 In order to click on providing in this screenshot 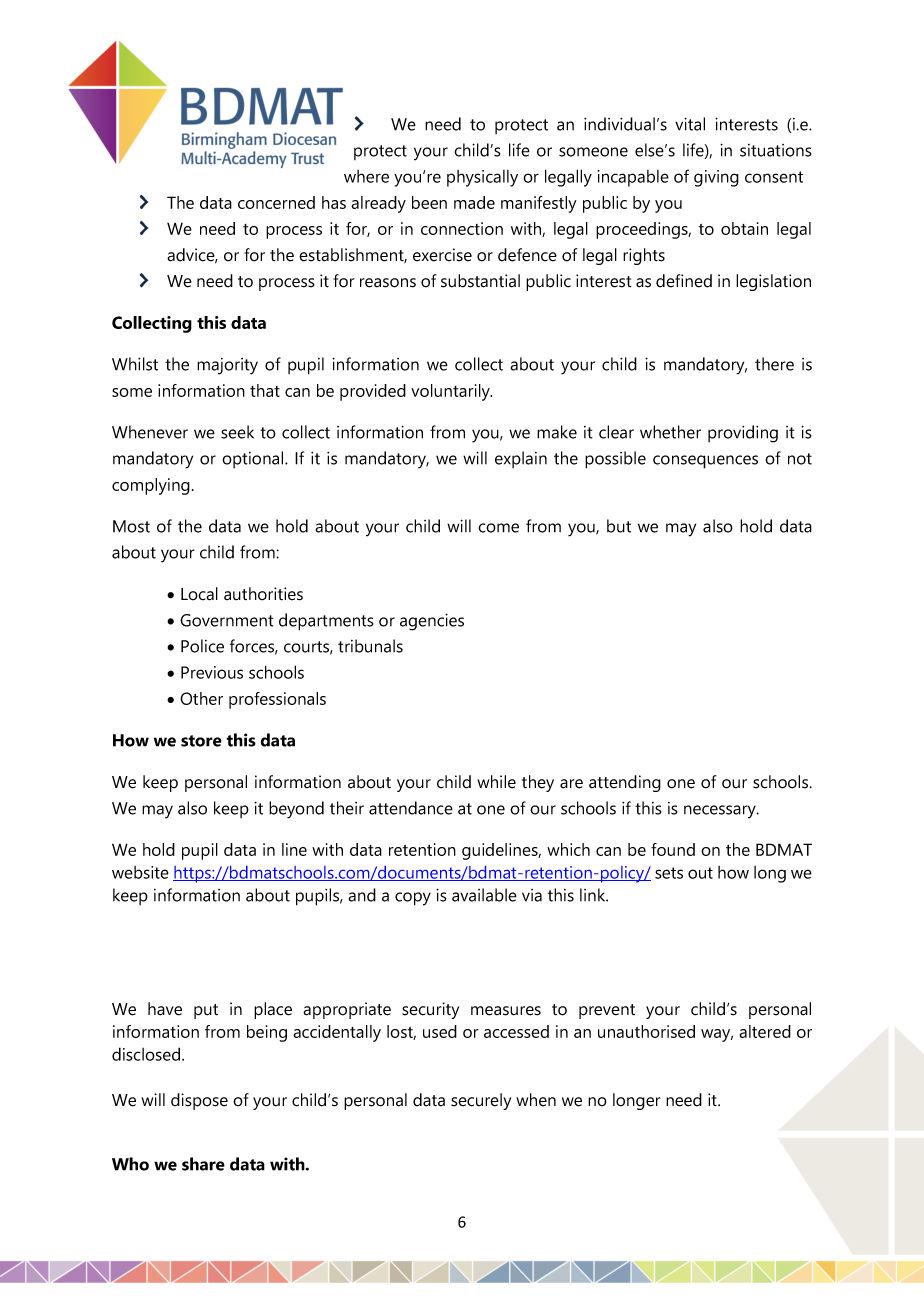, I will do `click(743, 434)`.
